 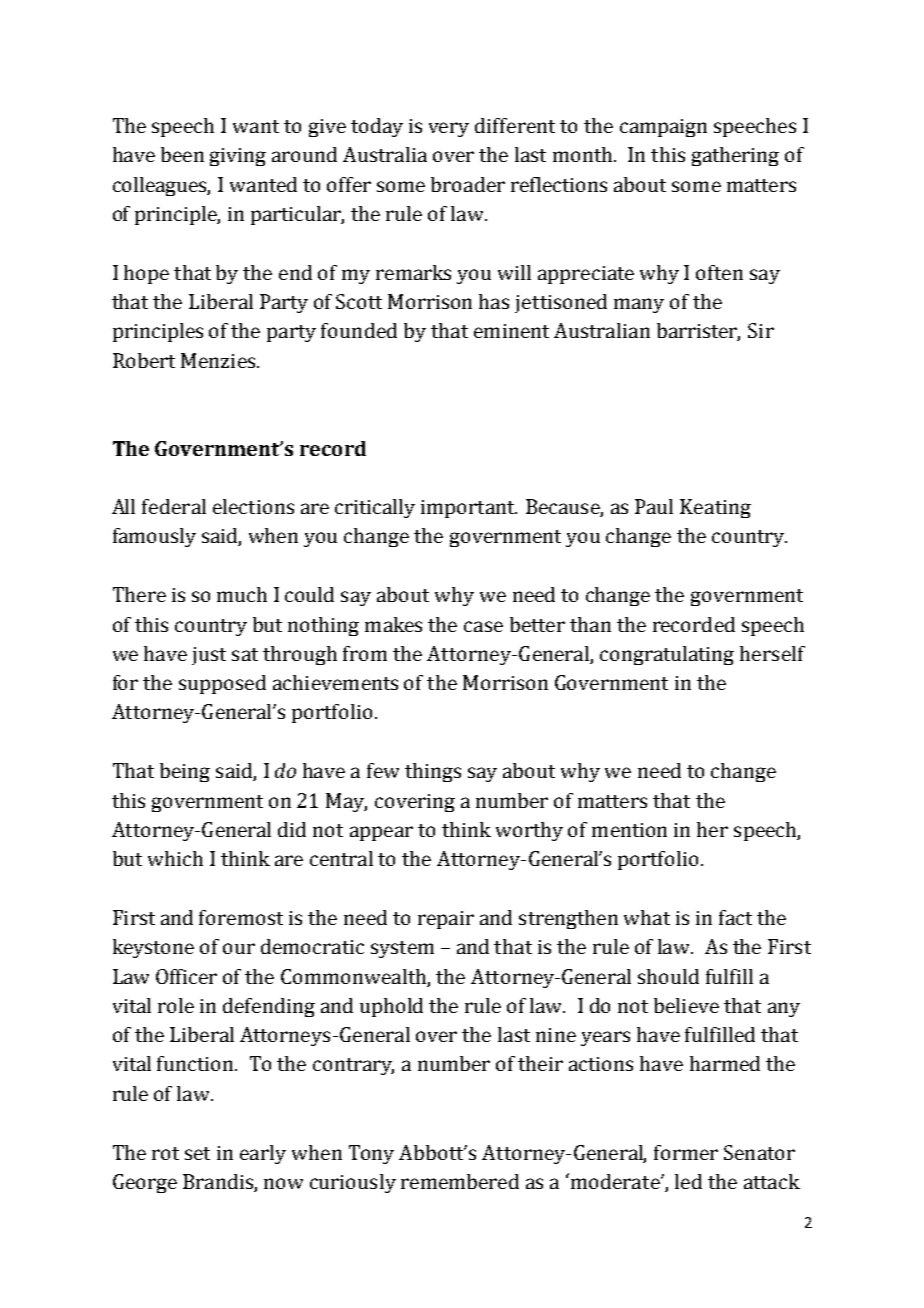 I want to click on gathering, so click(x=735, y=156).
